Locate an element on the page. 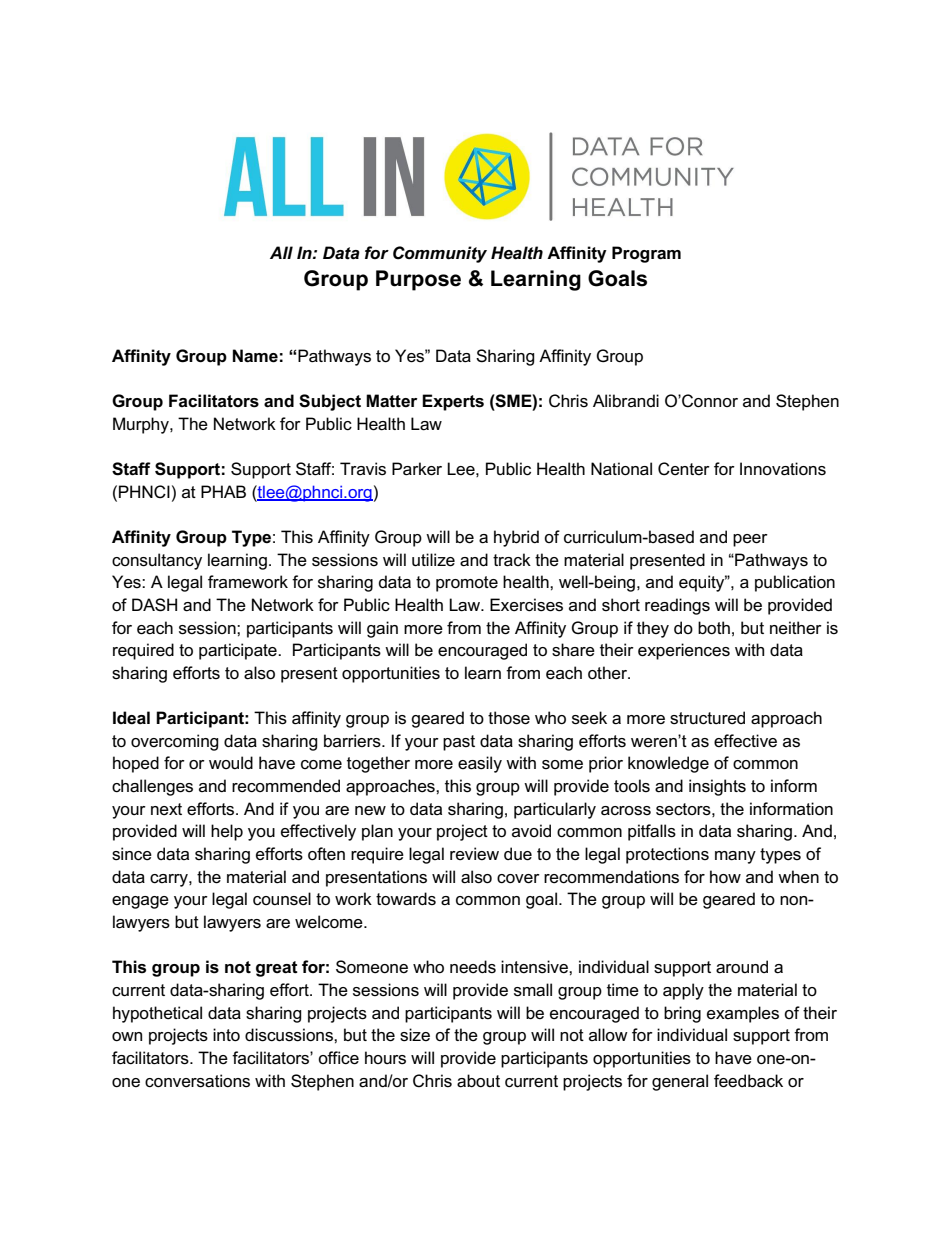 Image resolution: width=952 pixels, height=1233 pixels. participate is located at coordinates (239, 651).
